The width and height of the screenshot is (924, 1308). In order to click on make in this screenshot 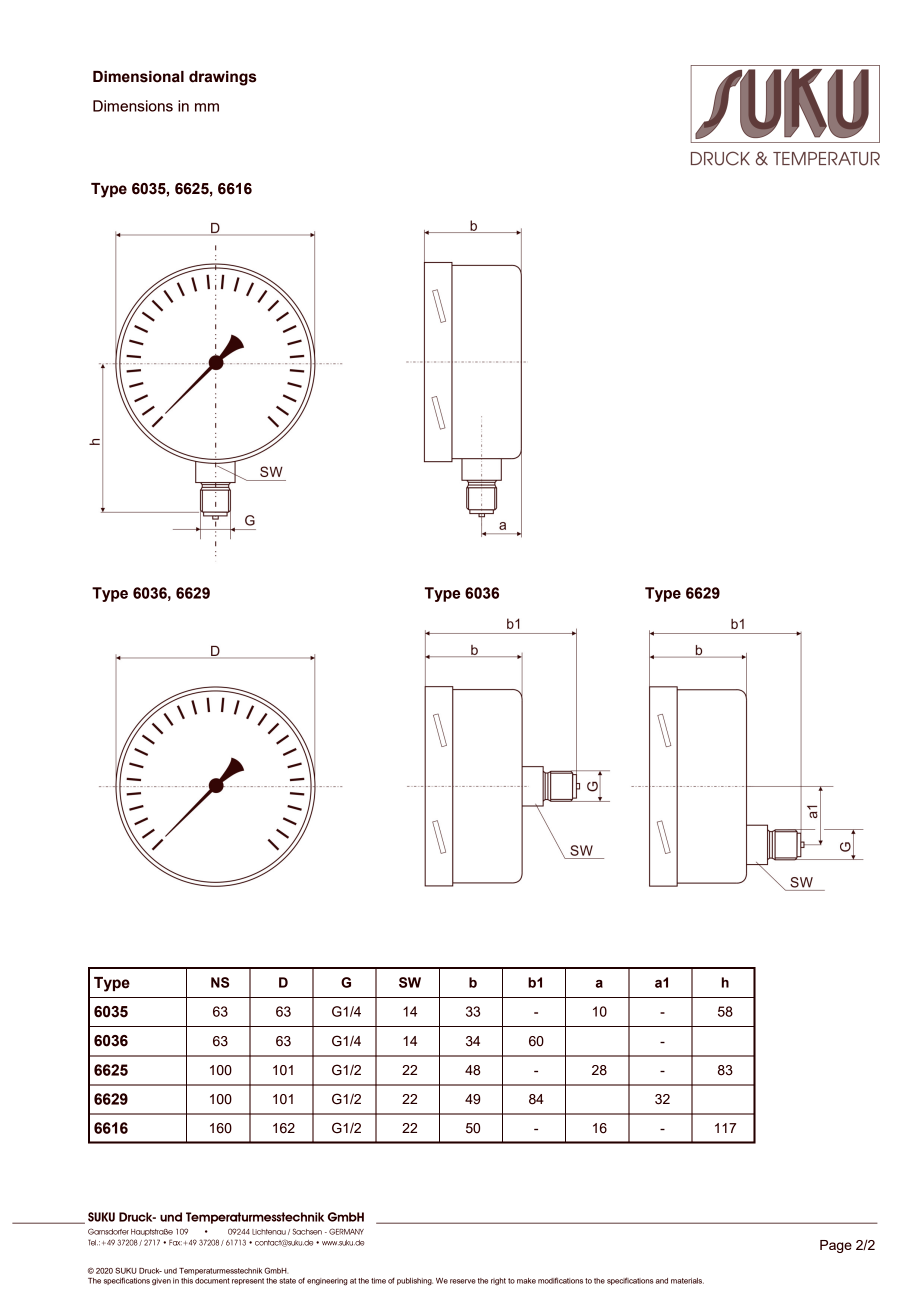, I will do `click(526, 1281)`.
